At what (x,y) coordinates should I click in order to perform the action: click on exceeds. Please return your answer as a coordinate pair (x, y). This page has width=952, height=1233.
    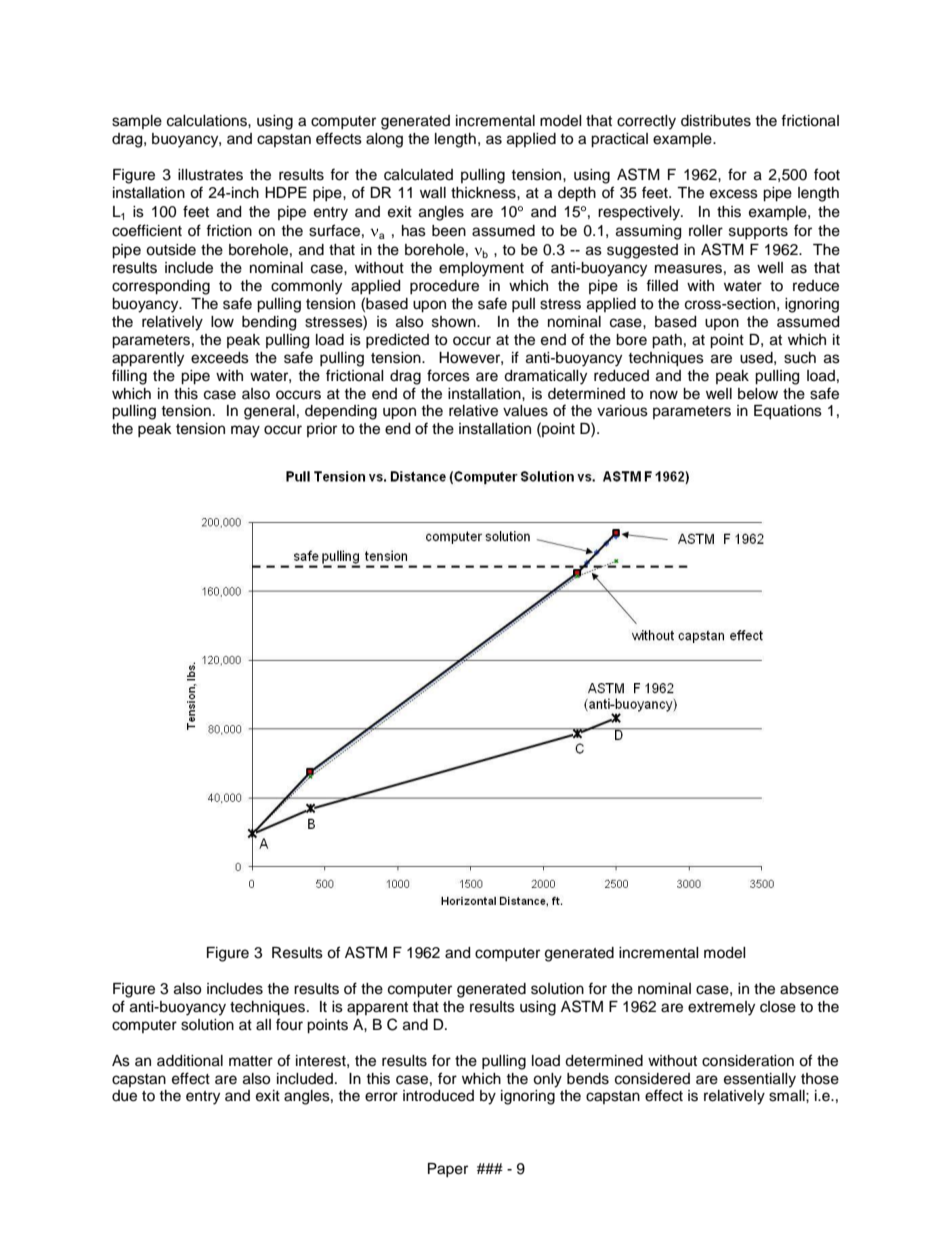
    Looking at the image, I should click on (220, 358).
